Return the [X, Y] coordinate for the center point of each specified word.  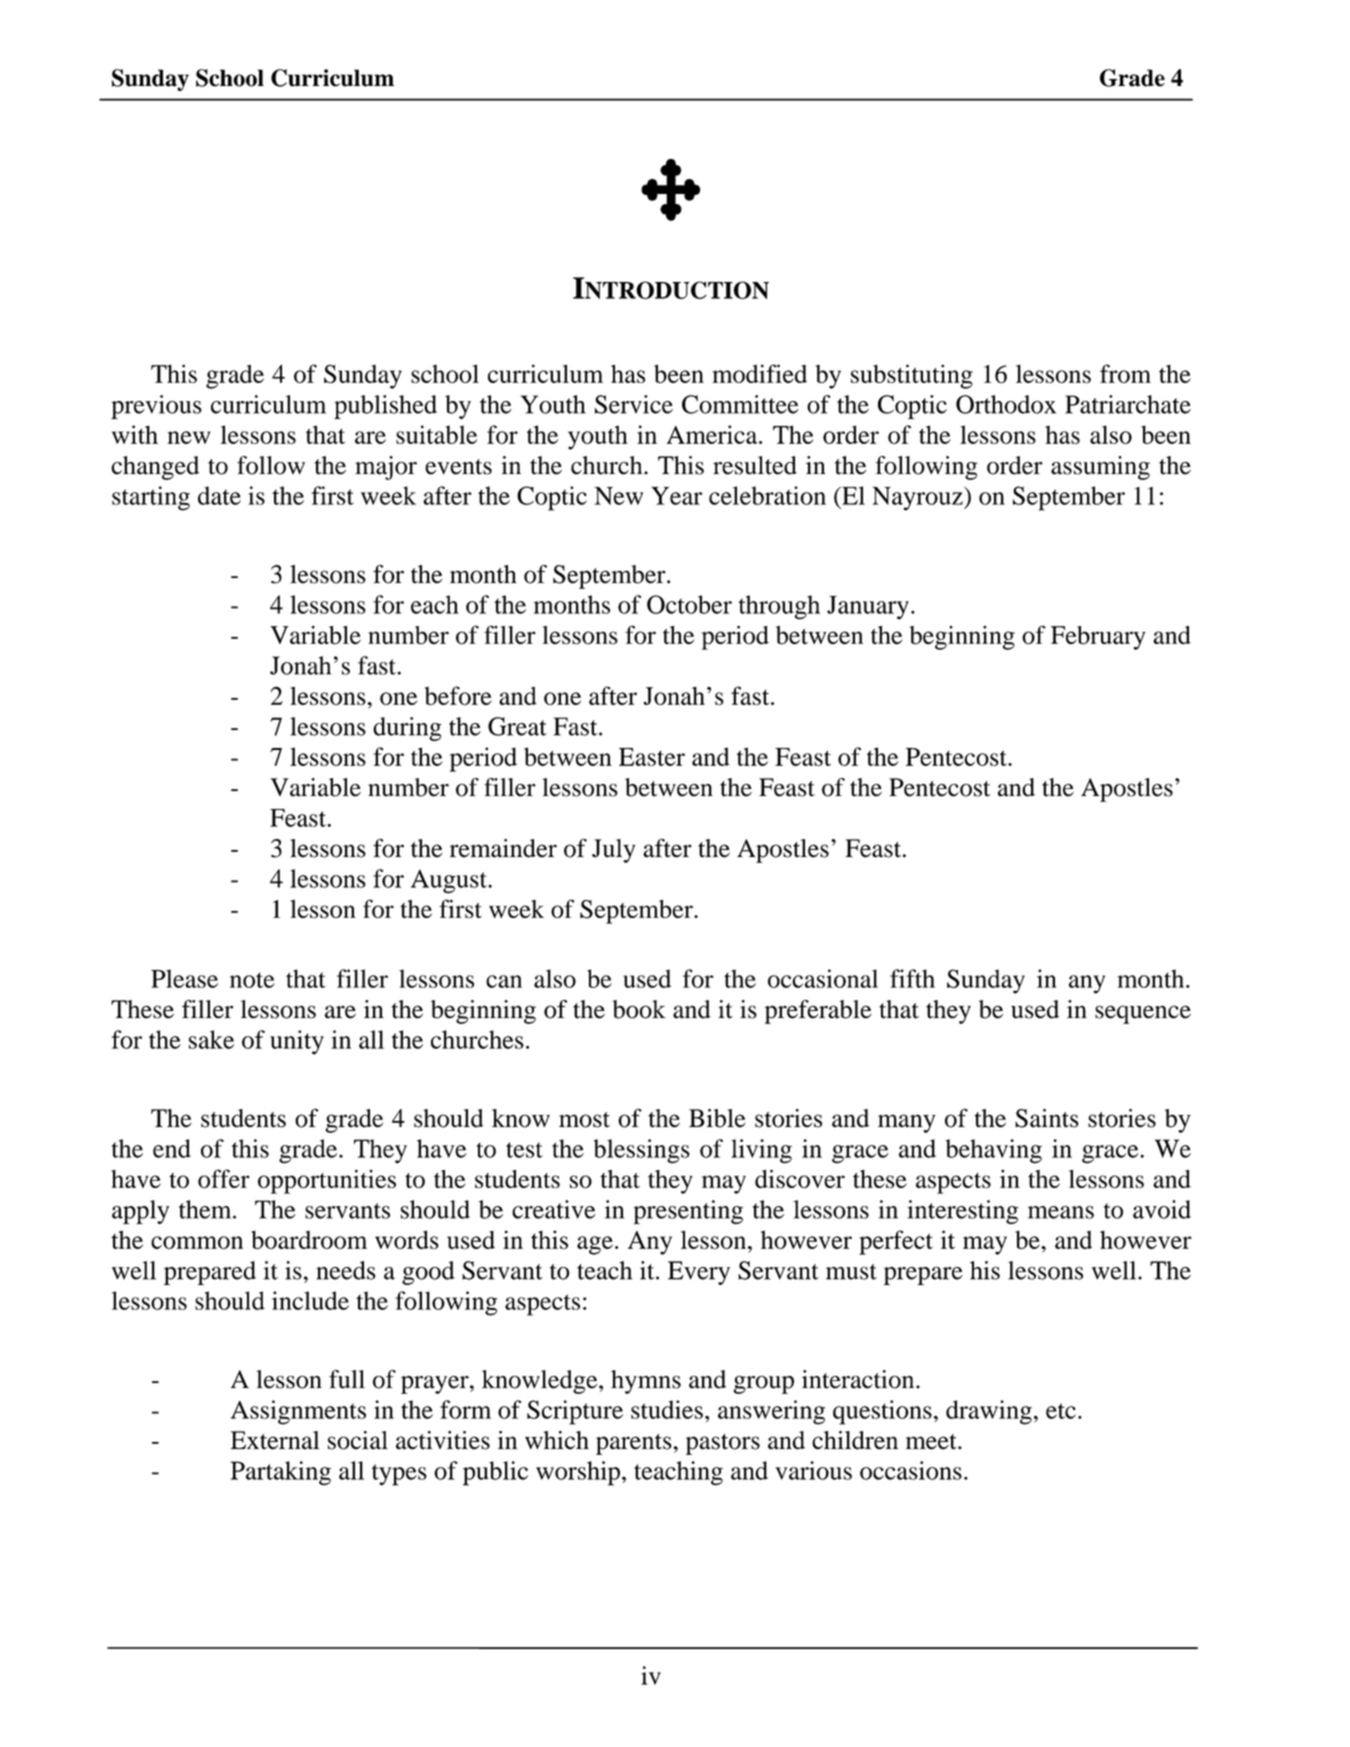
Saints [1047, 1118]
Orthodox [1006, 404]
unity [297, 1042]
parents [634, 1444]
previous [156, 407]
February [1098, 638]
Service [634, 404]
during [407, 729]
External [275, 1440]
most [584, 1120]
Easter [652, 757]
